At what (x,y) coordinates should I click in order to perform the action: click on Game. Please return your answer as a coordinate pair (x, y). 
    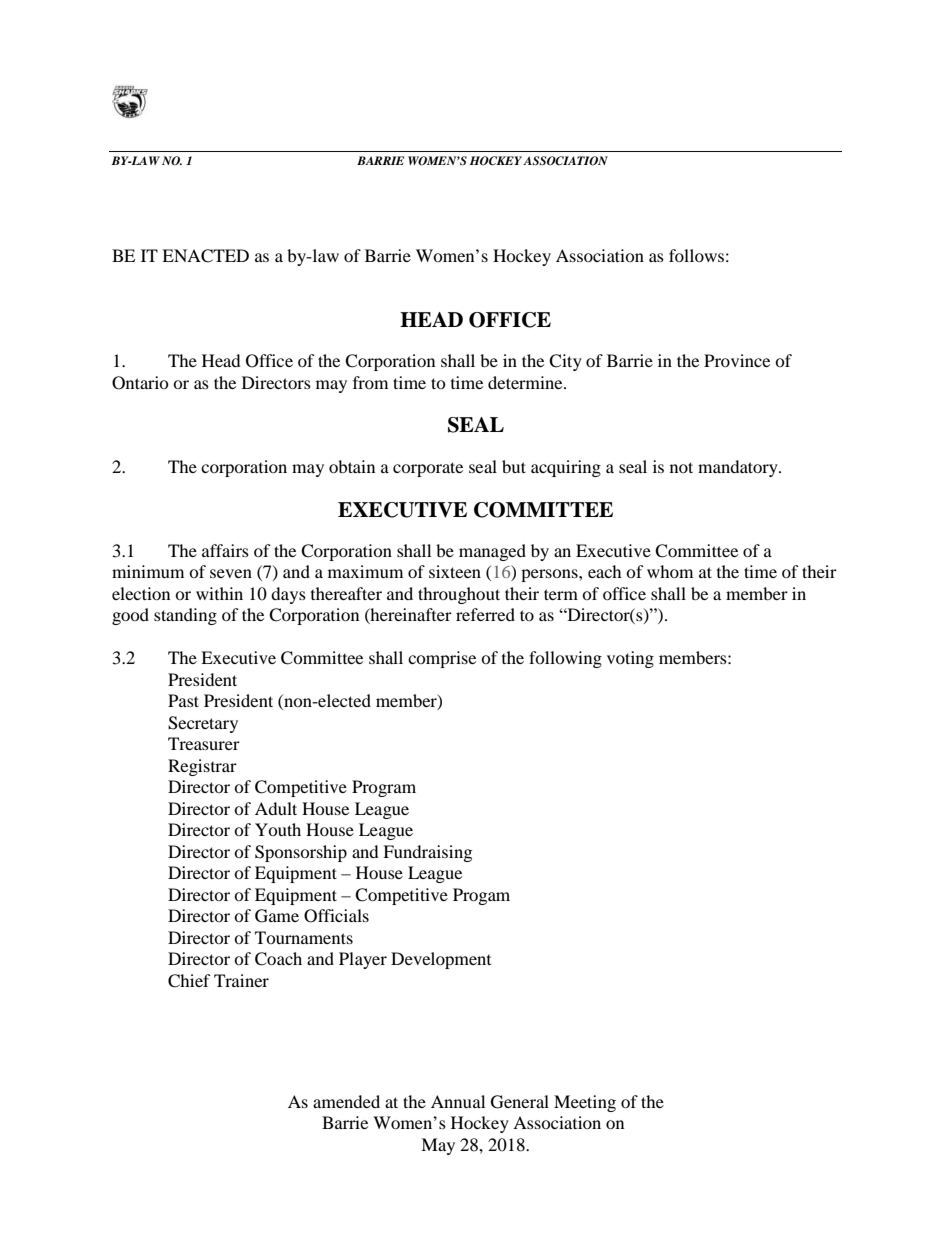
    Looking at the image, I should click on (277, 916).
